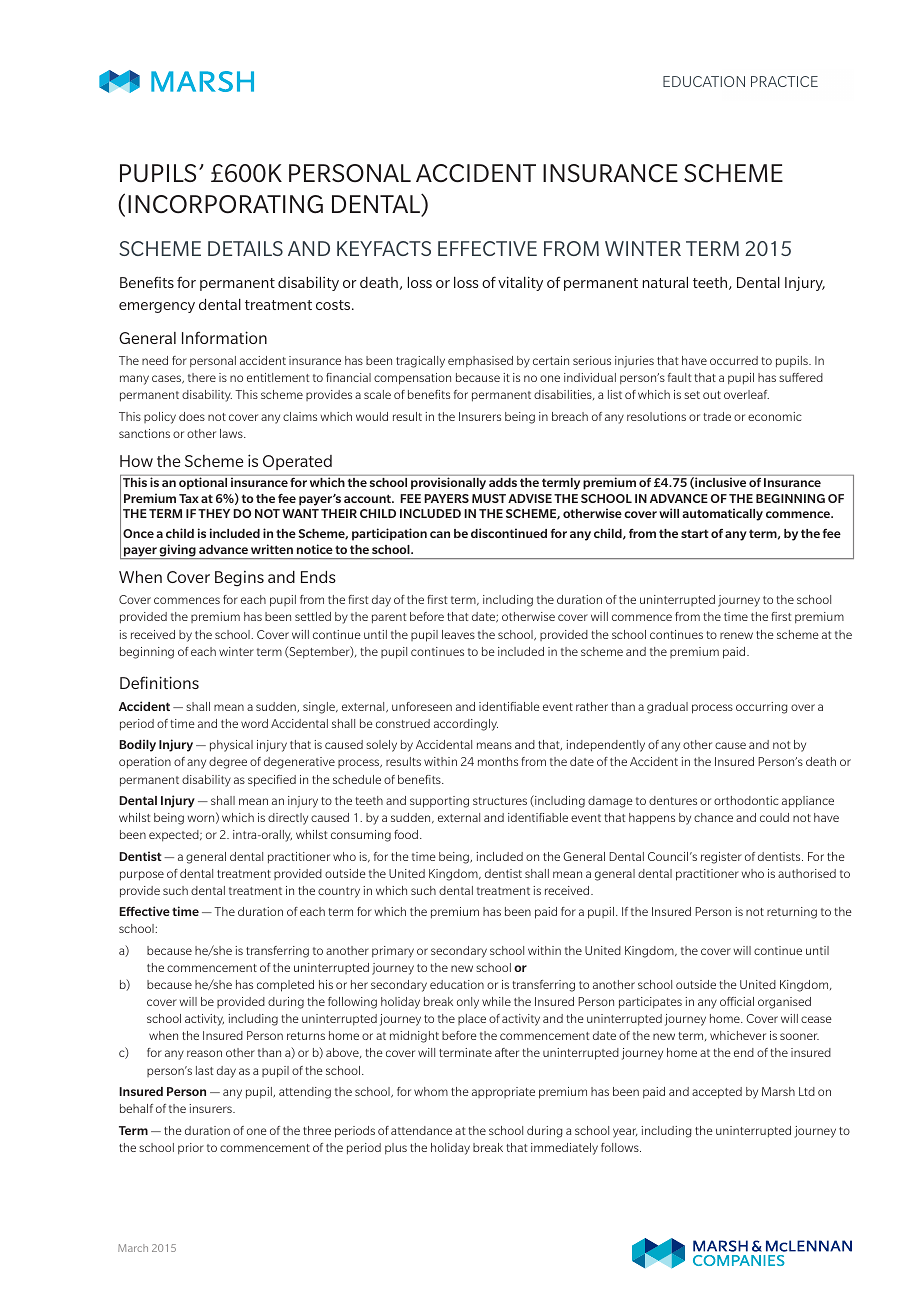 This image has width=924, height=1308. What do you see at coordinates (784, 81) in the image?
I see `PRACTICE` at bounding box center [784, 81].
